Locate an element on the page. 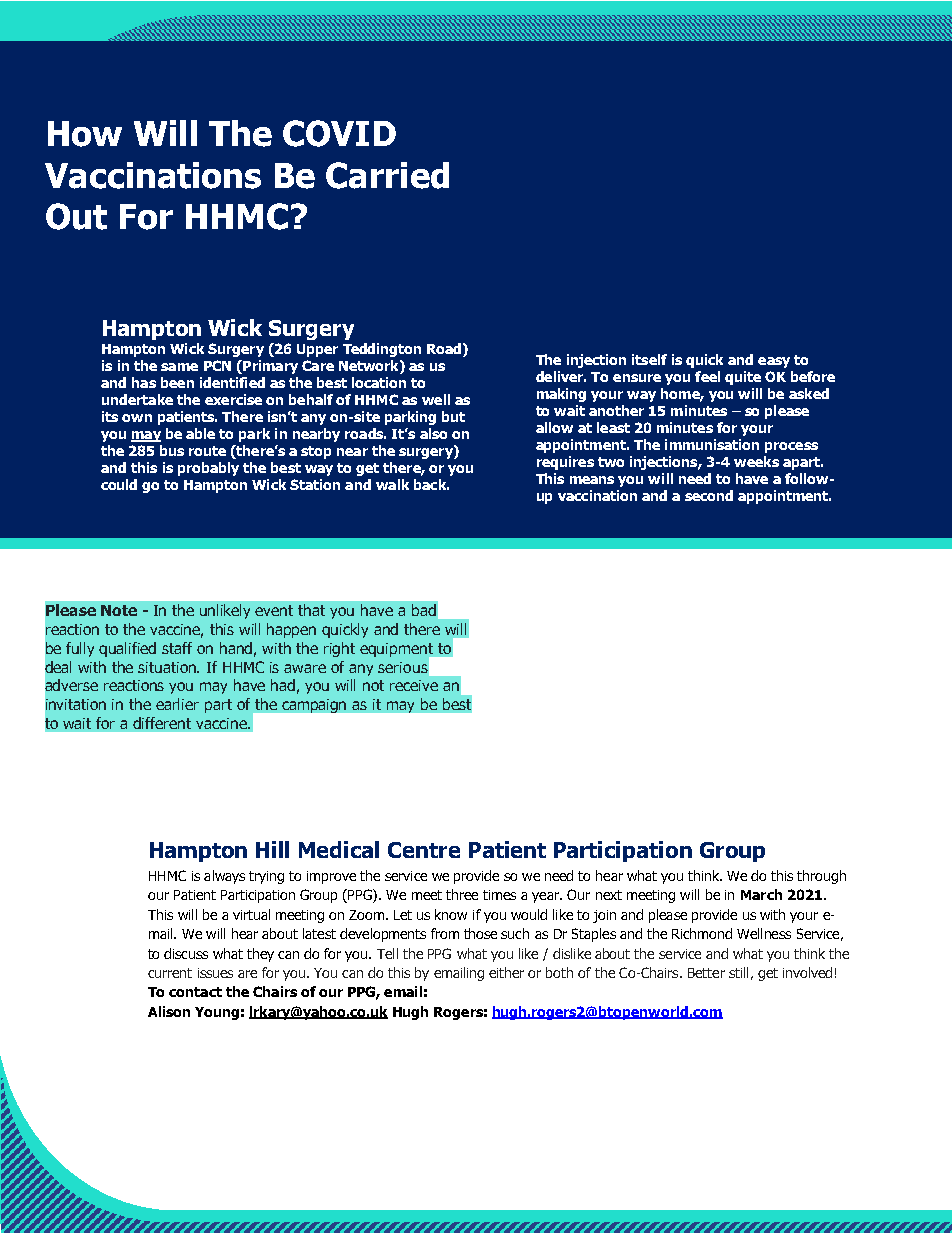  always is located at coordinates (224, 877).
